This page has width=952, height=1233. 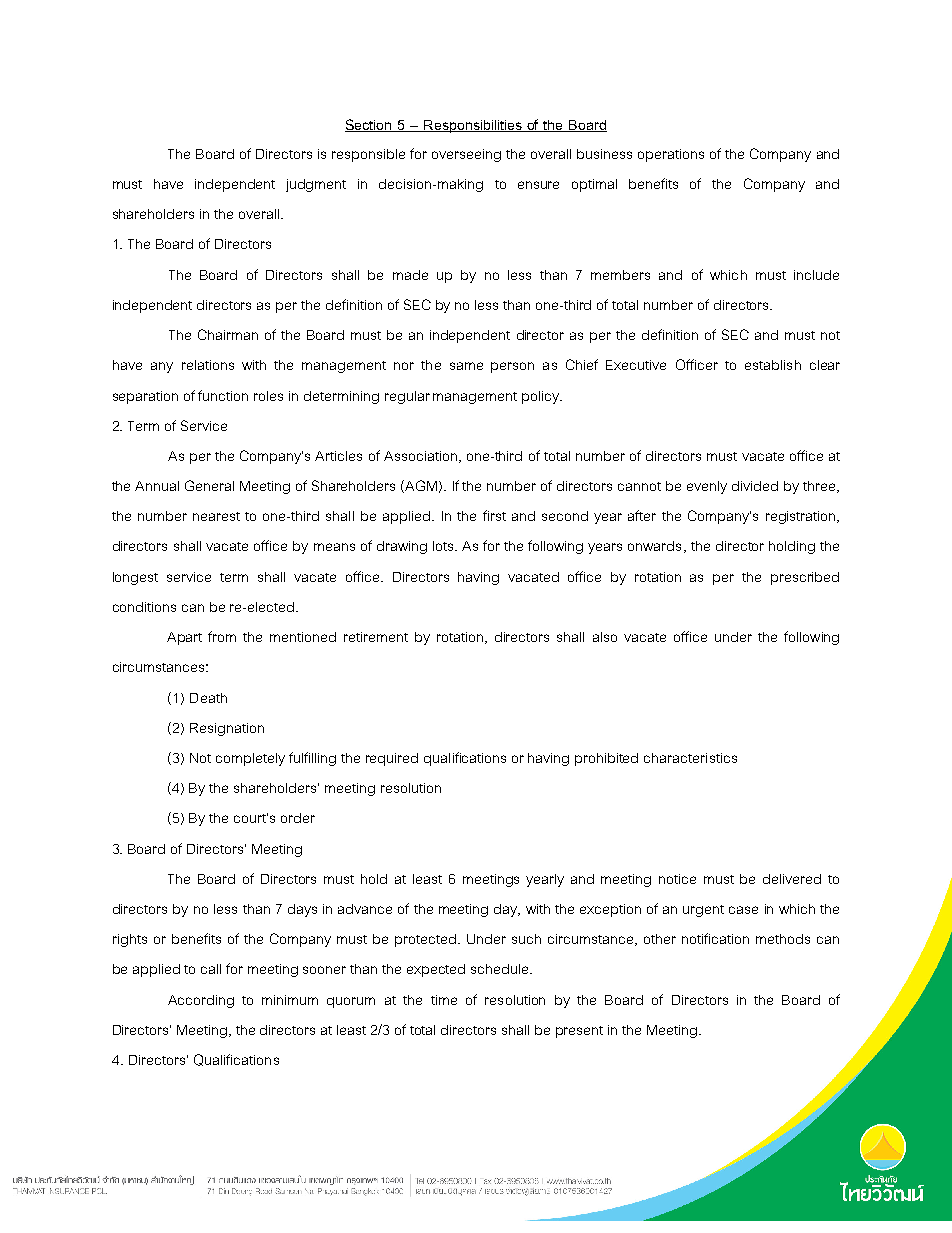 I want to click on judgment, so click(x=316, y=185).
